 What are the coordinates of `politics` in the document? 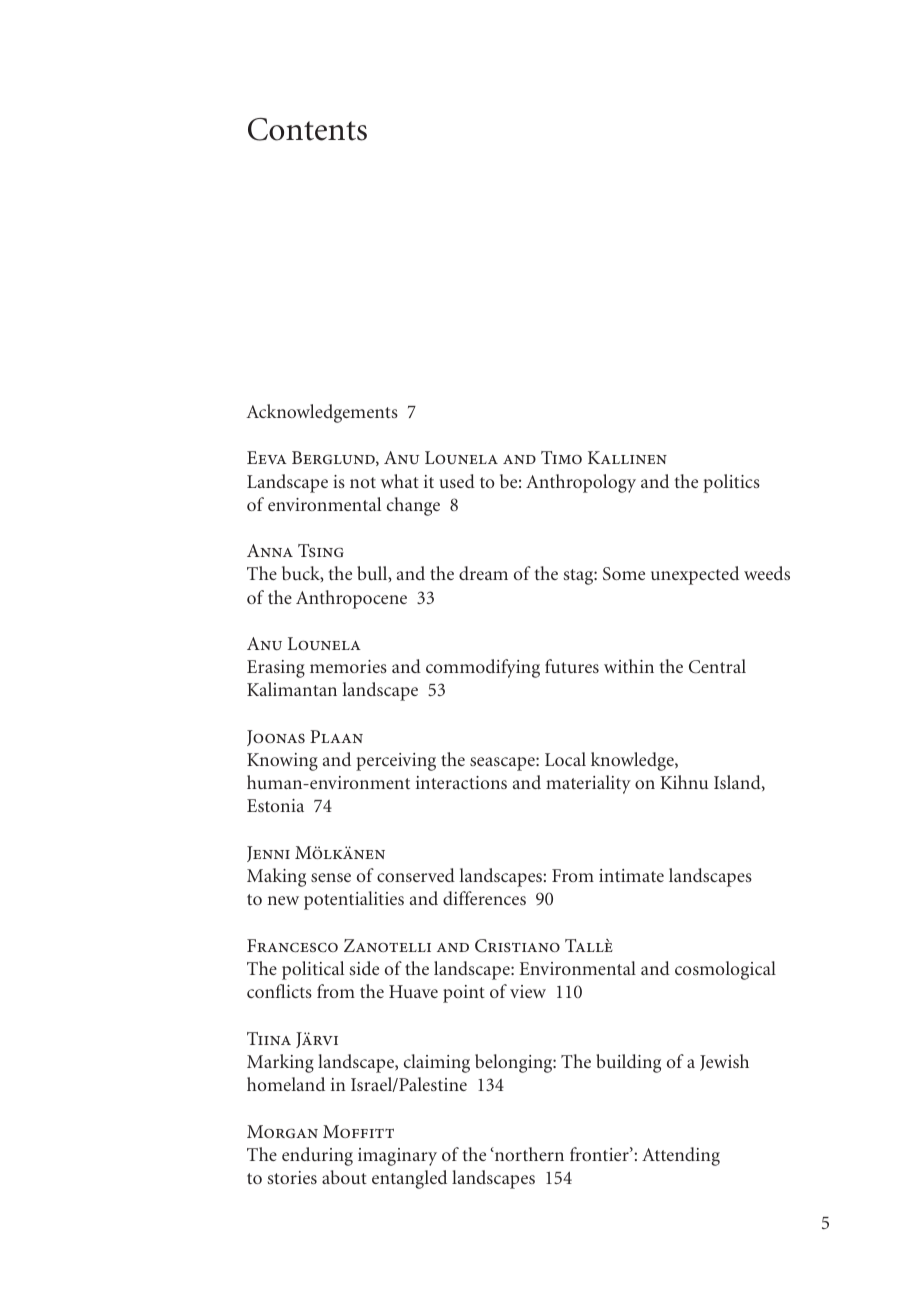 It's located at (731, 483).
